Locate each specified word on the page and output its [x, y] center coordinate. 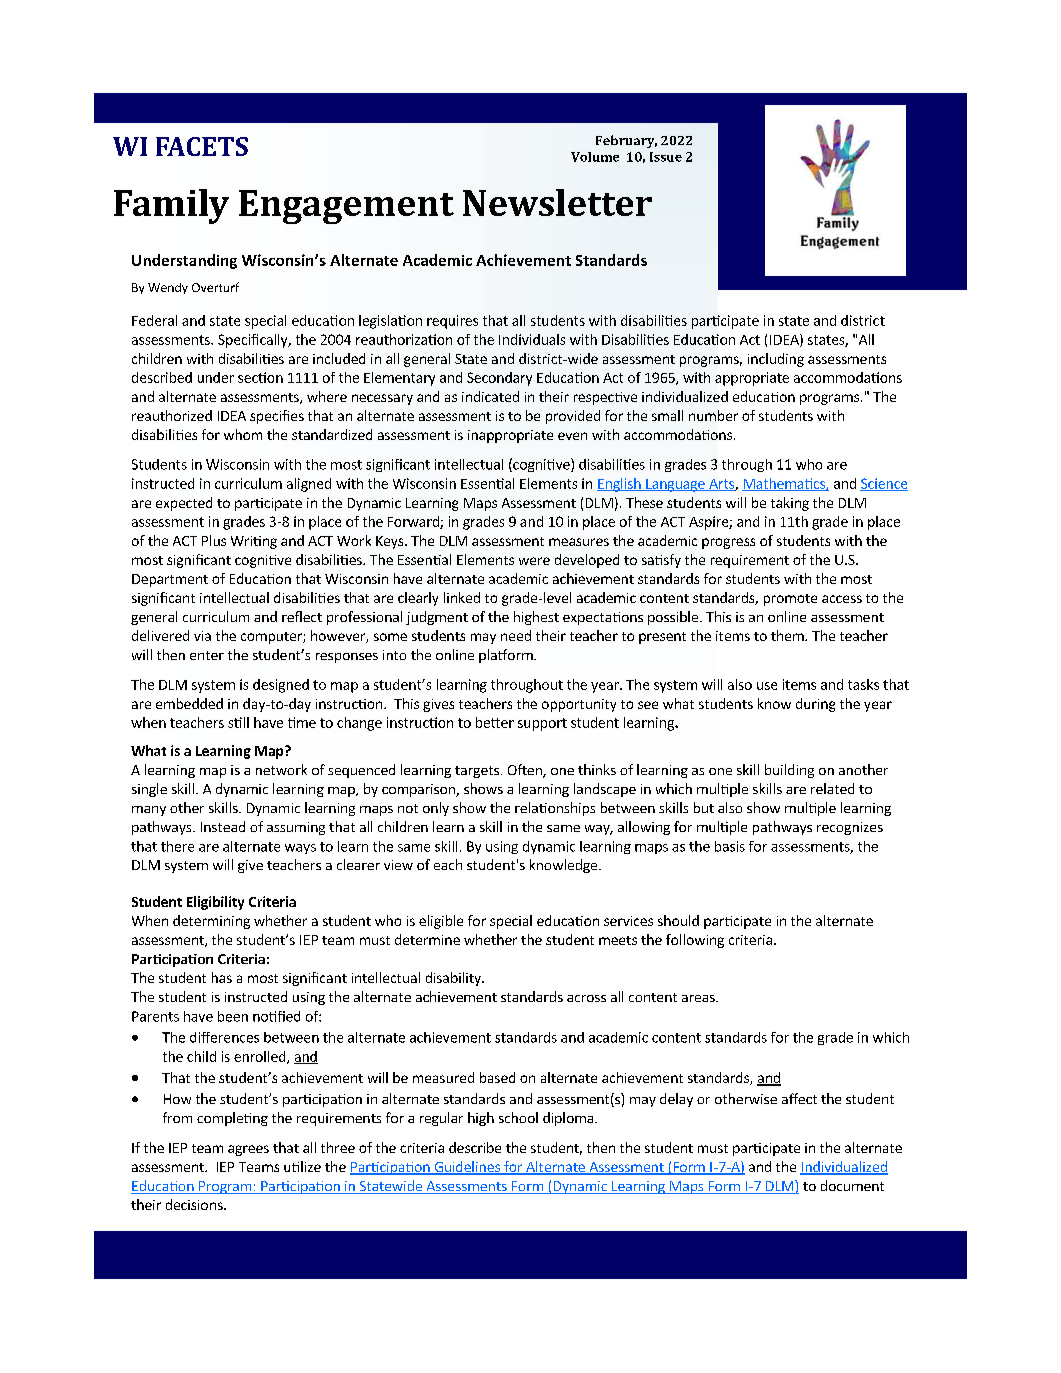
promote [790, 600]
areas [699, 998]
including [776, 360]
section [260, 377]
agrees [248, 1150]
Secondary [499, 379]
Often [526, 771]
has [222, 977]
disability [454, 979]
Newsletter [557, 202]
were [534, 561]
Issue [666, 157]
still [238, 722]
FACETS [202, 146]
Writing [254, 542]
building [789, 771]
